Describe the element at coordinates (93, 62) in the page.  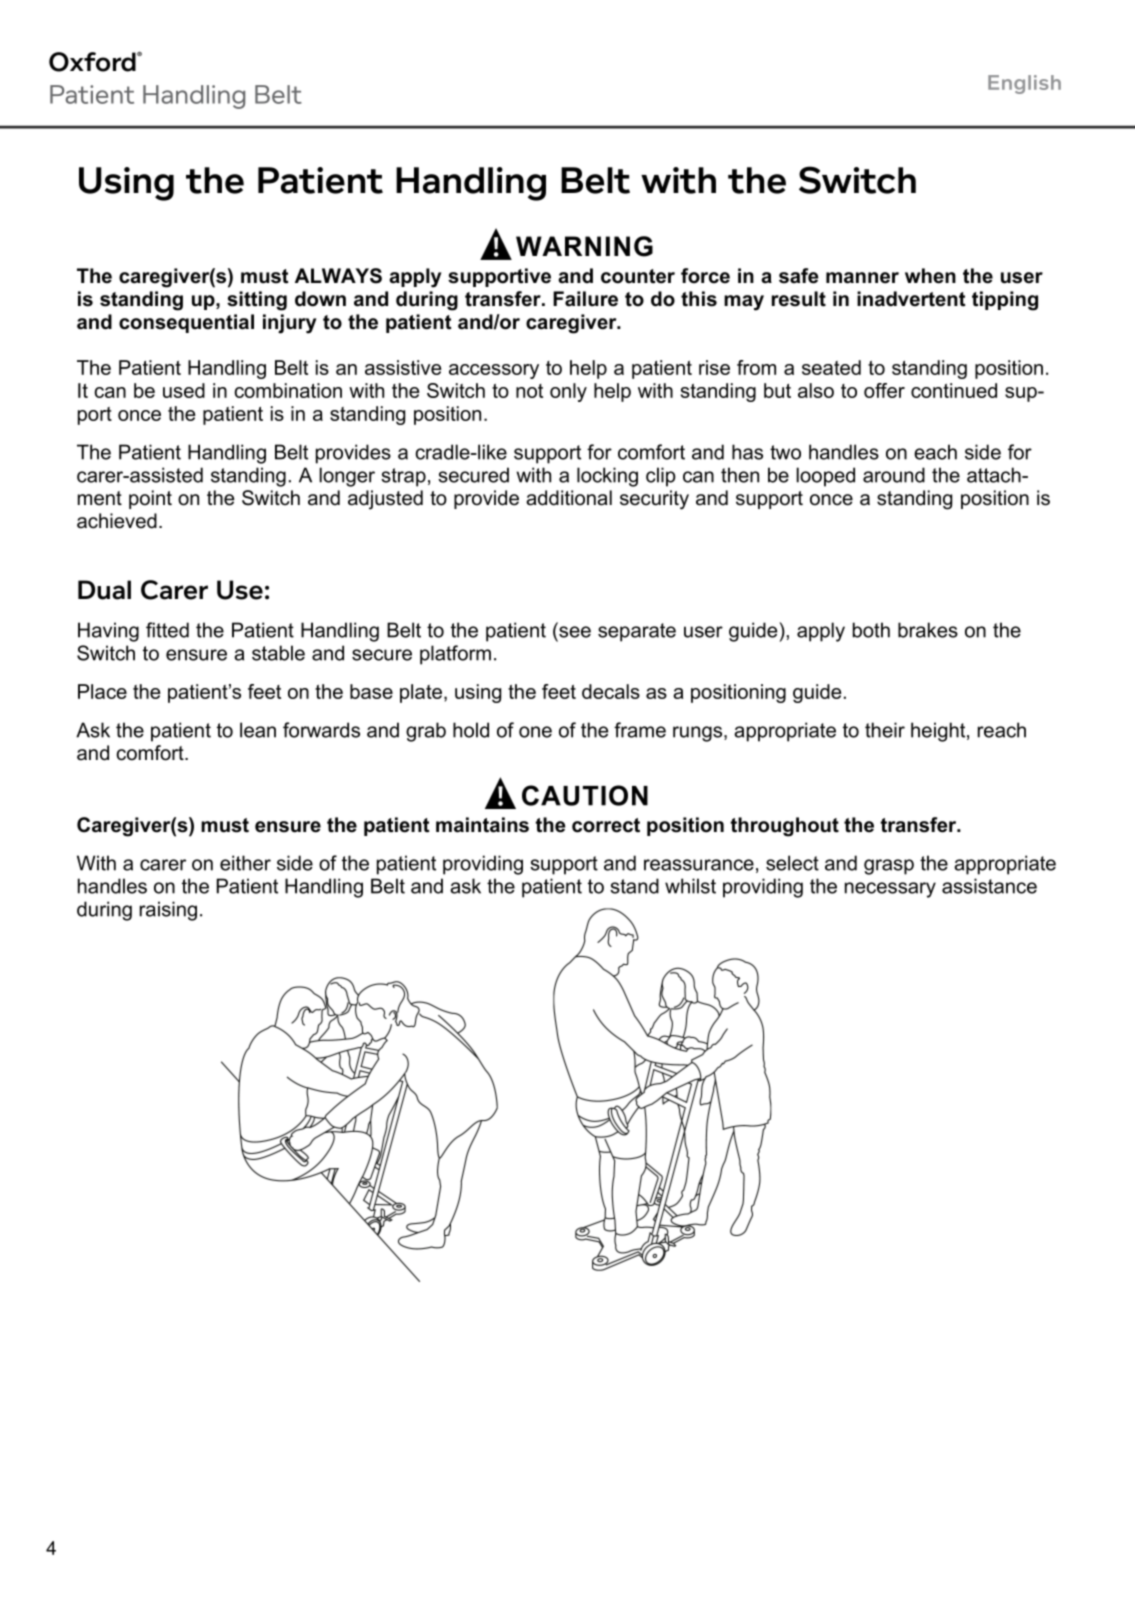
I see `Oxford` at that location.
